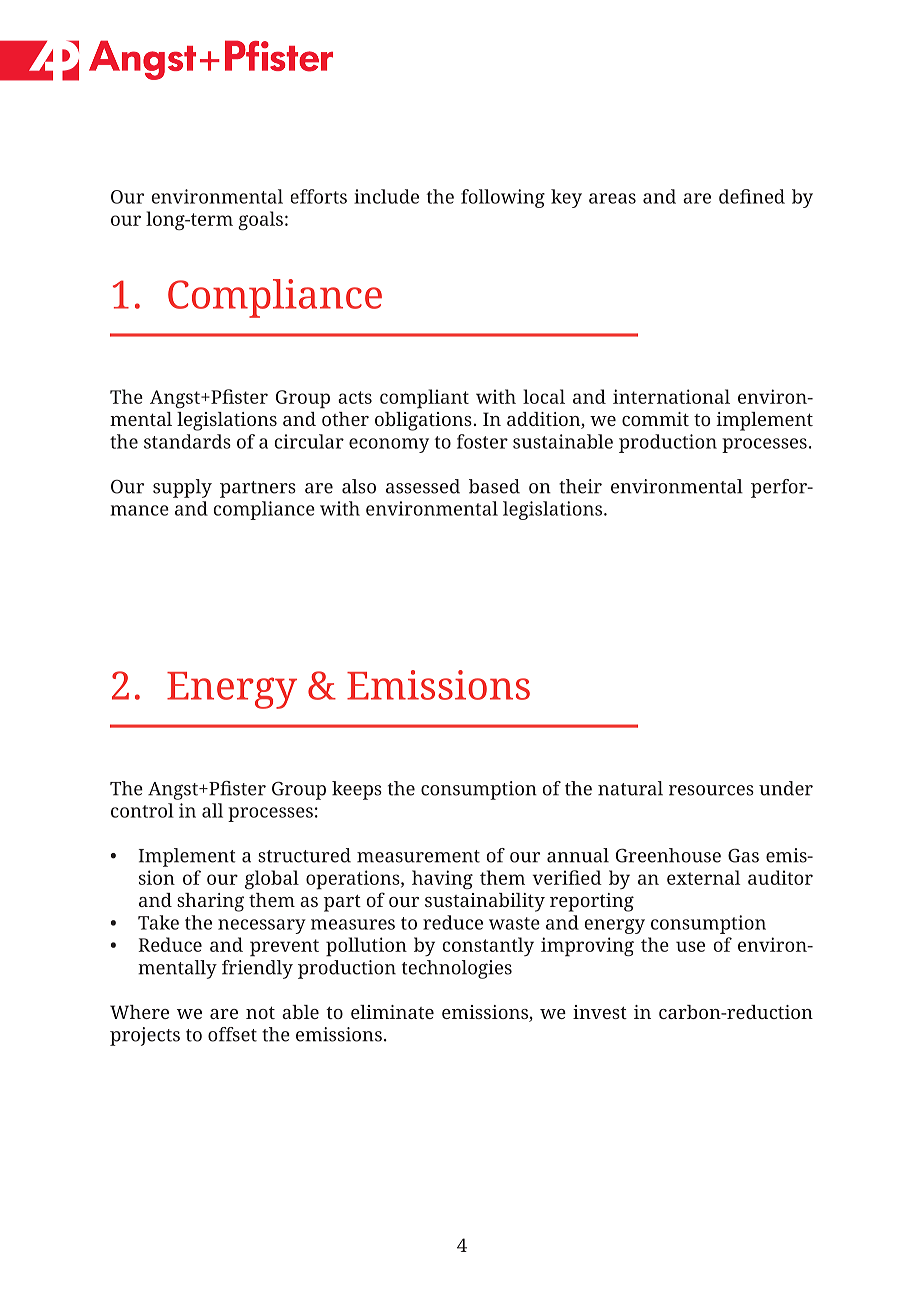 The image size is (924, 1308). Describe the element at coordinates (272, 879) in the document. I see `global` at that location.
